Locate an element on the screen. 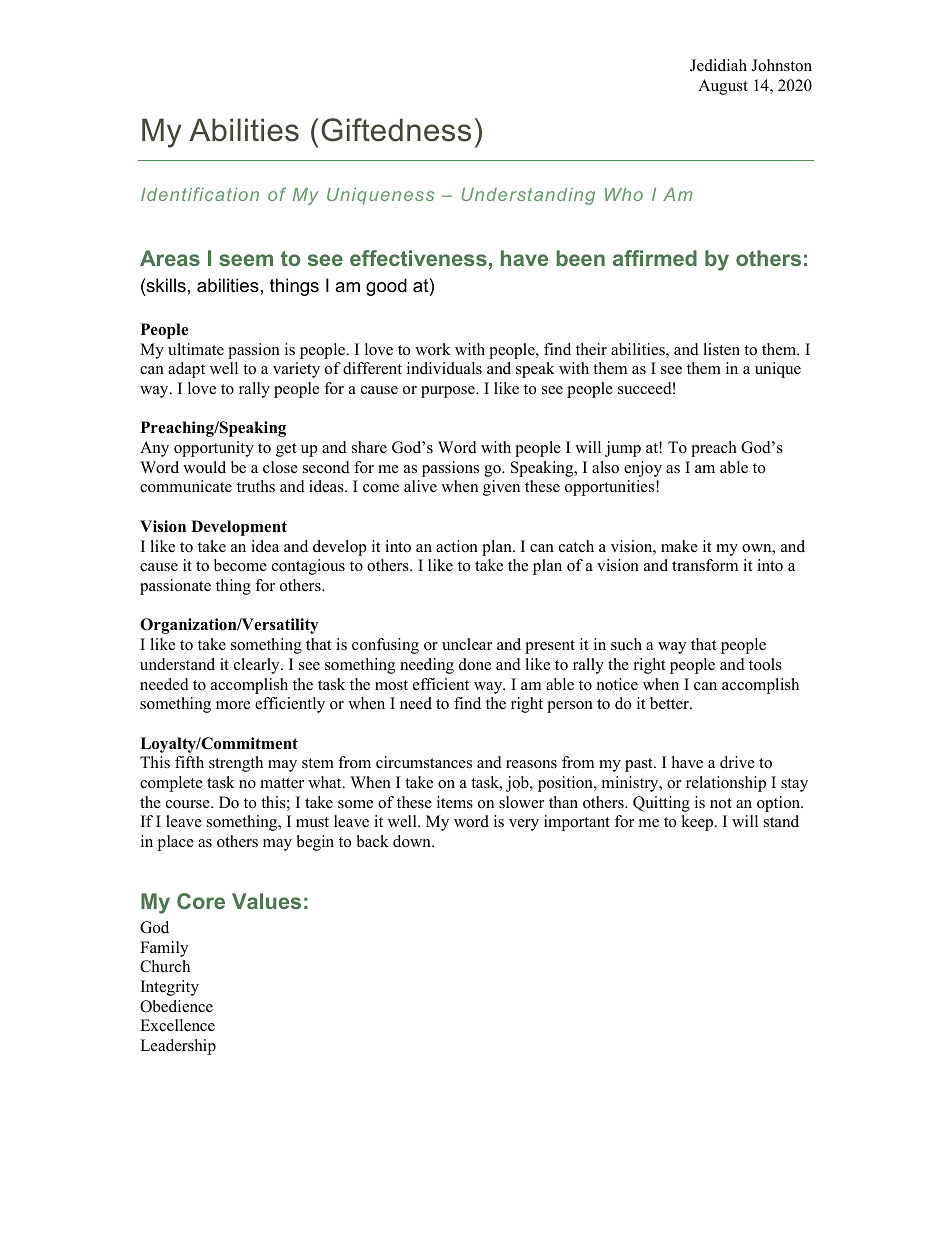  better is located at coordinates (670, 703).
